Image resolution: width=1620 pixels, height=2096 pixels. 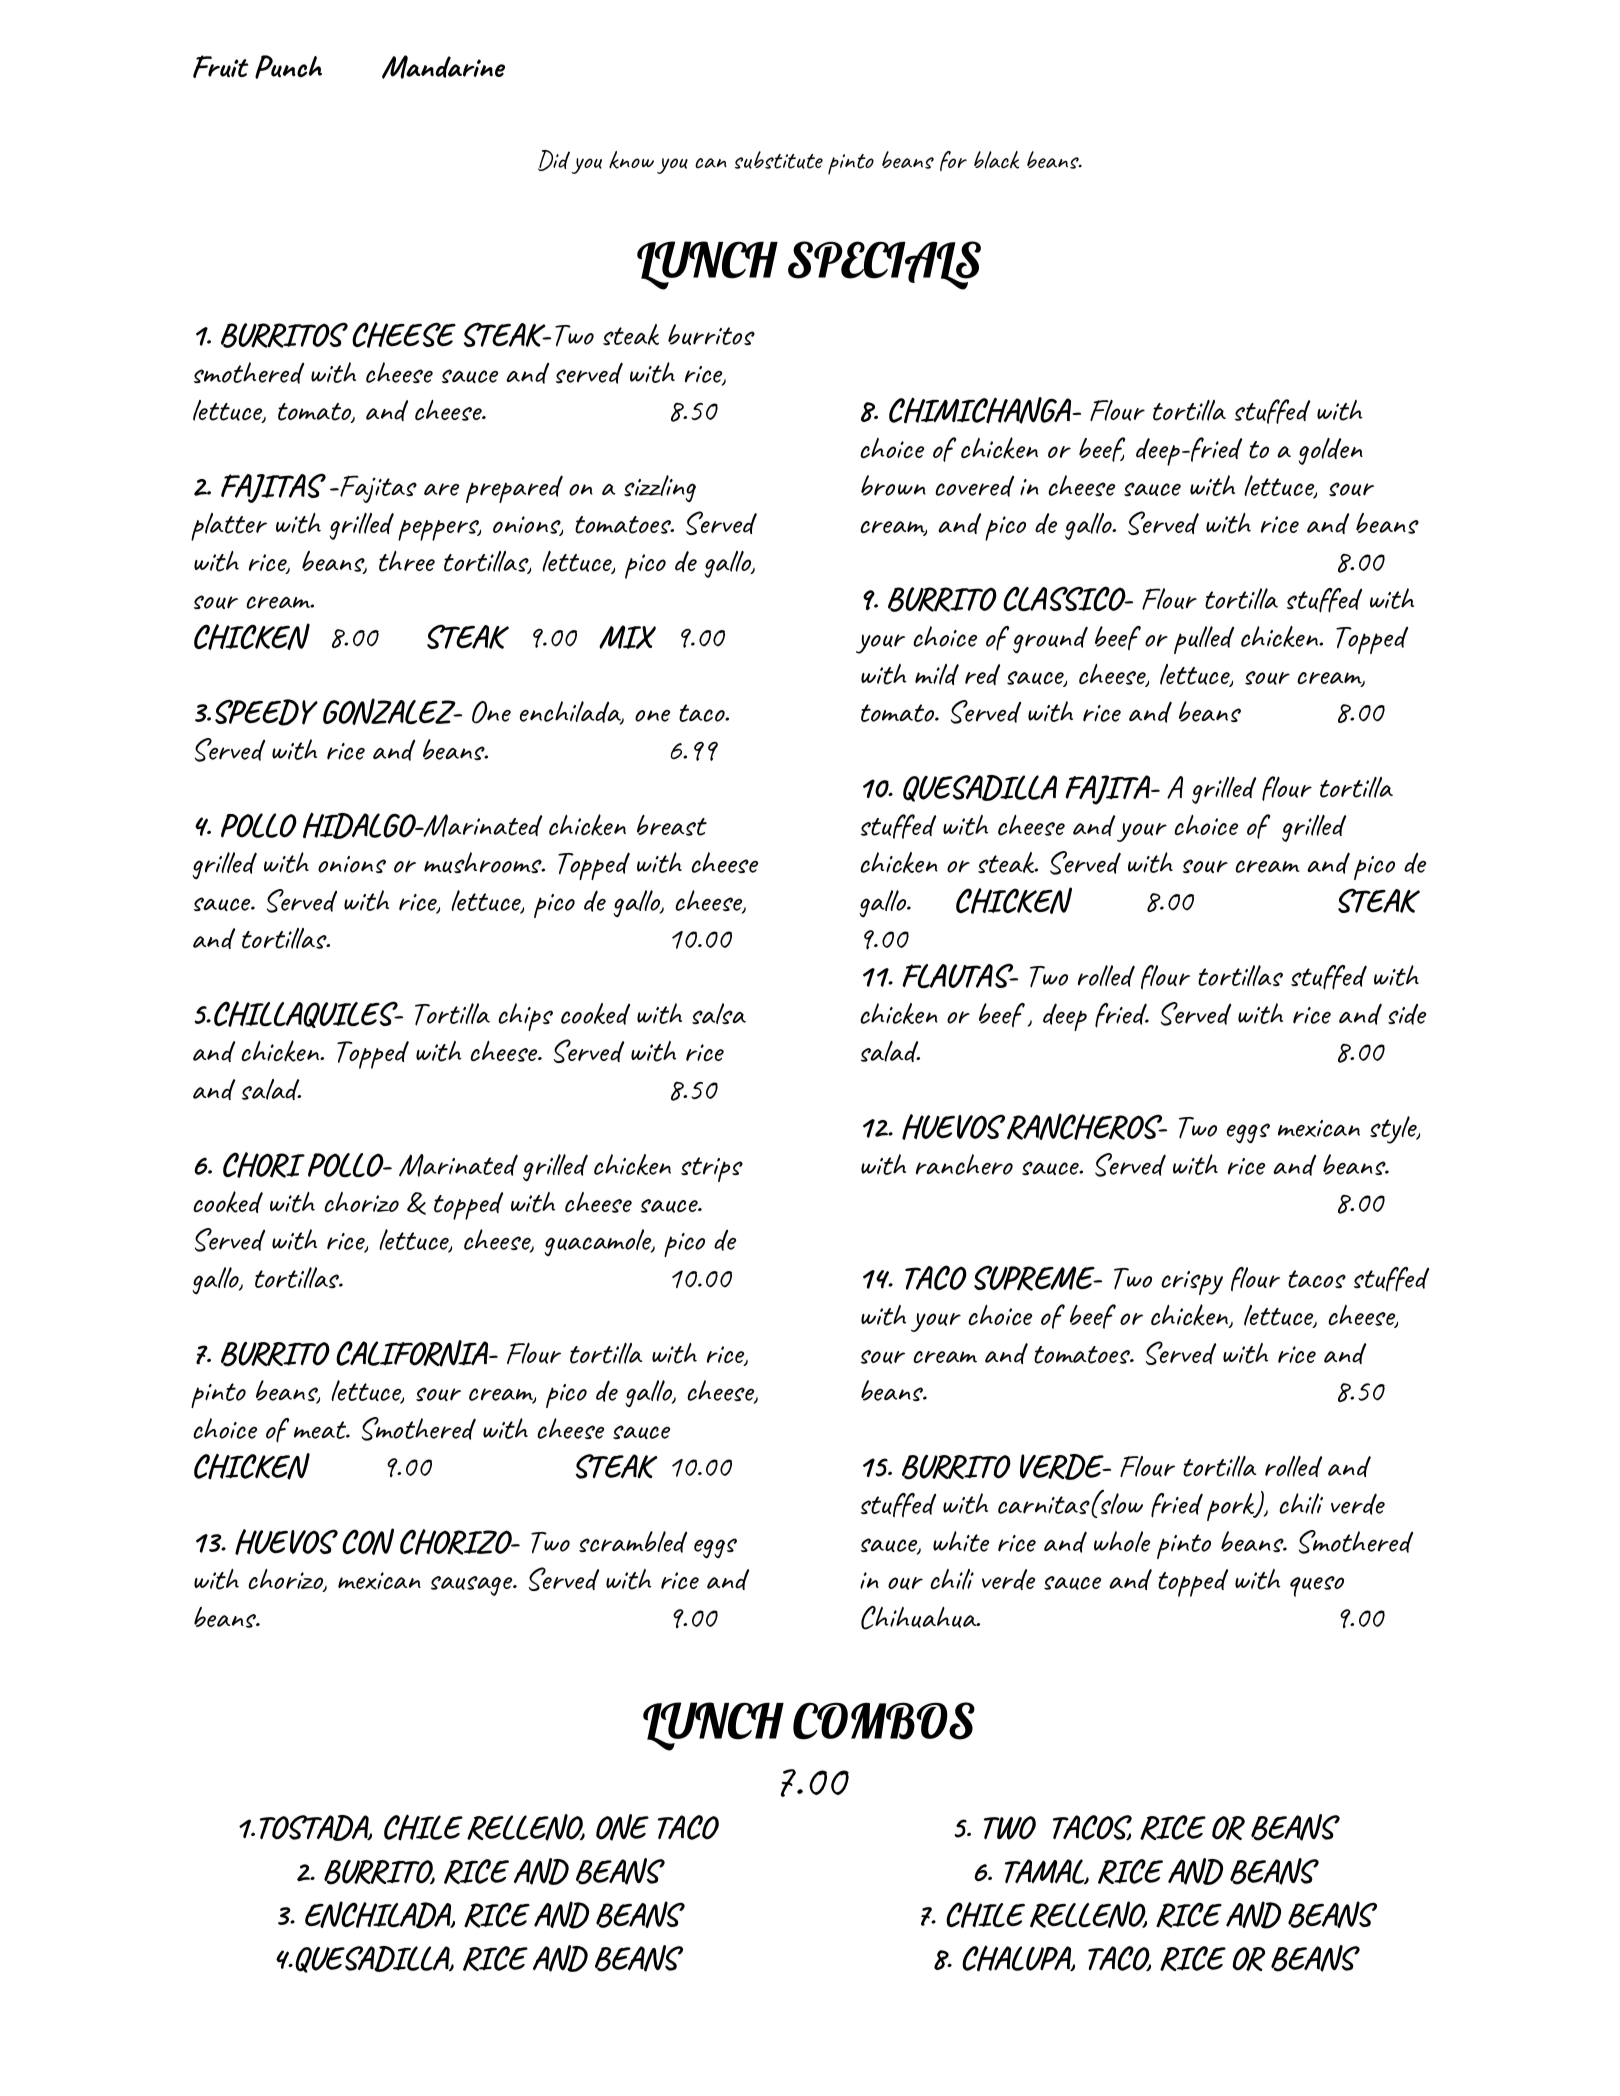 What do you see at coordinates (368, 1541) in the screenshot?
I see `CON` at bounding box center [368, 1541].
